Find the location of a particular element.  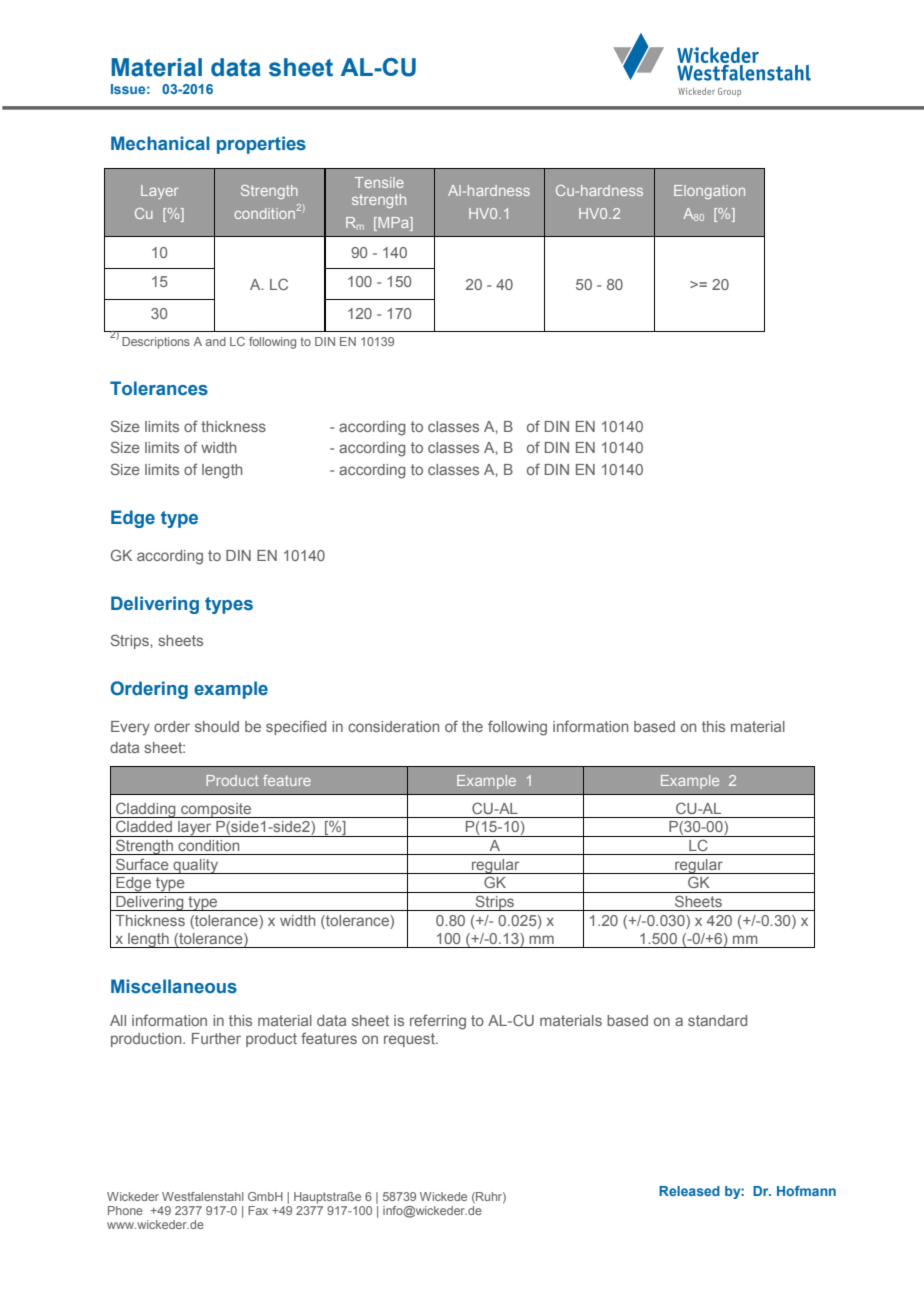

Mechanical is located at coordinates (160, 143).
